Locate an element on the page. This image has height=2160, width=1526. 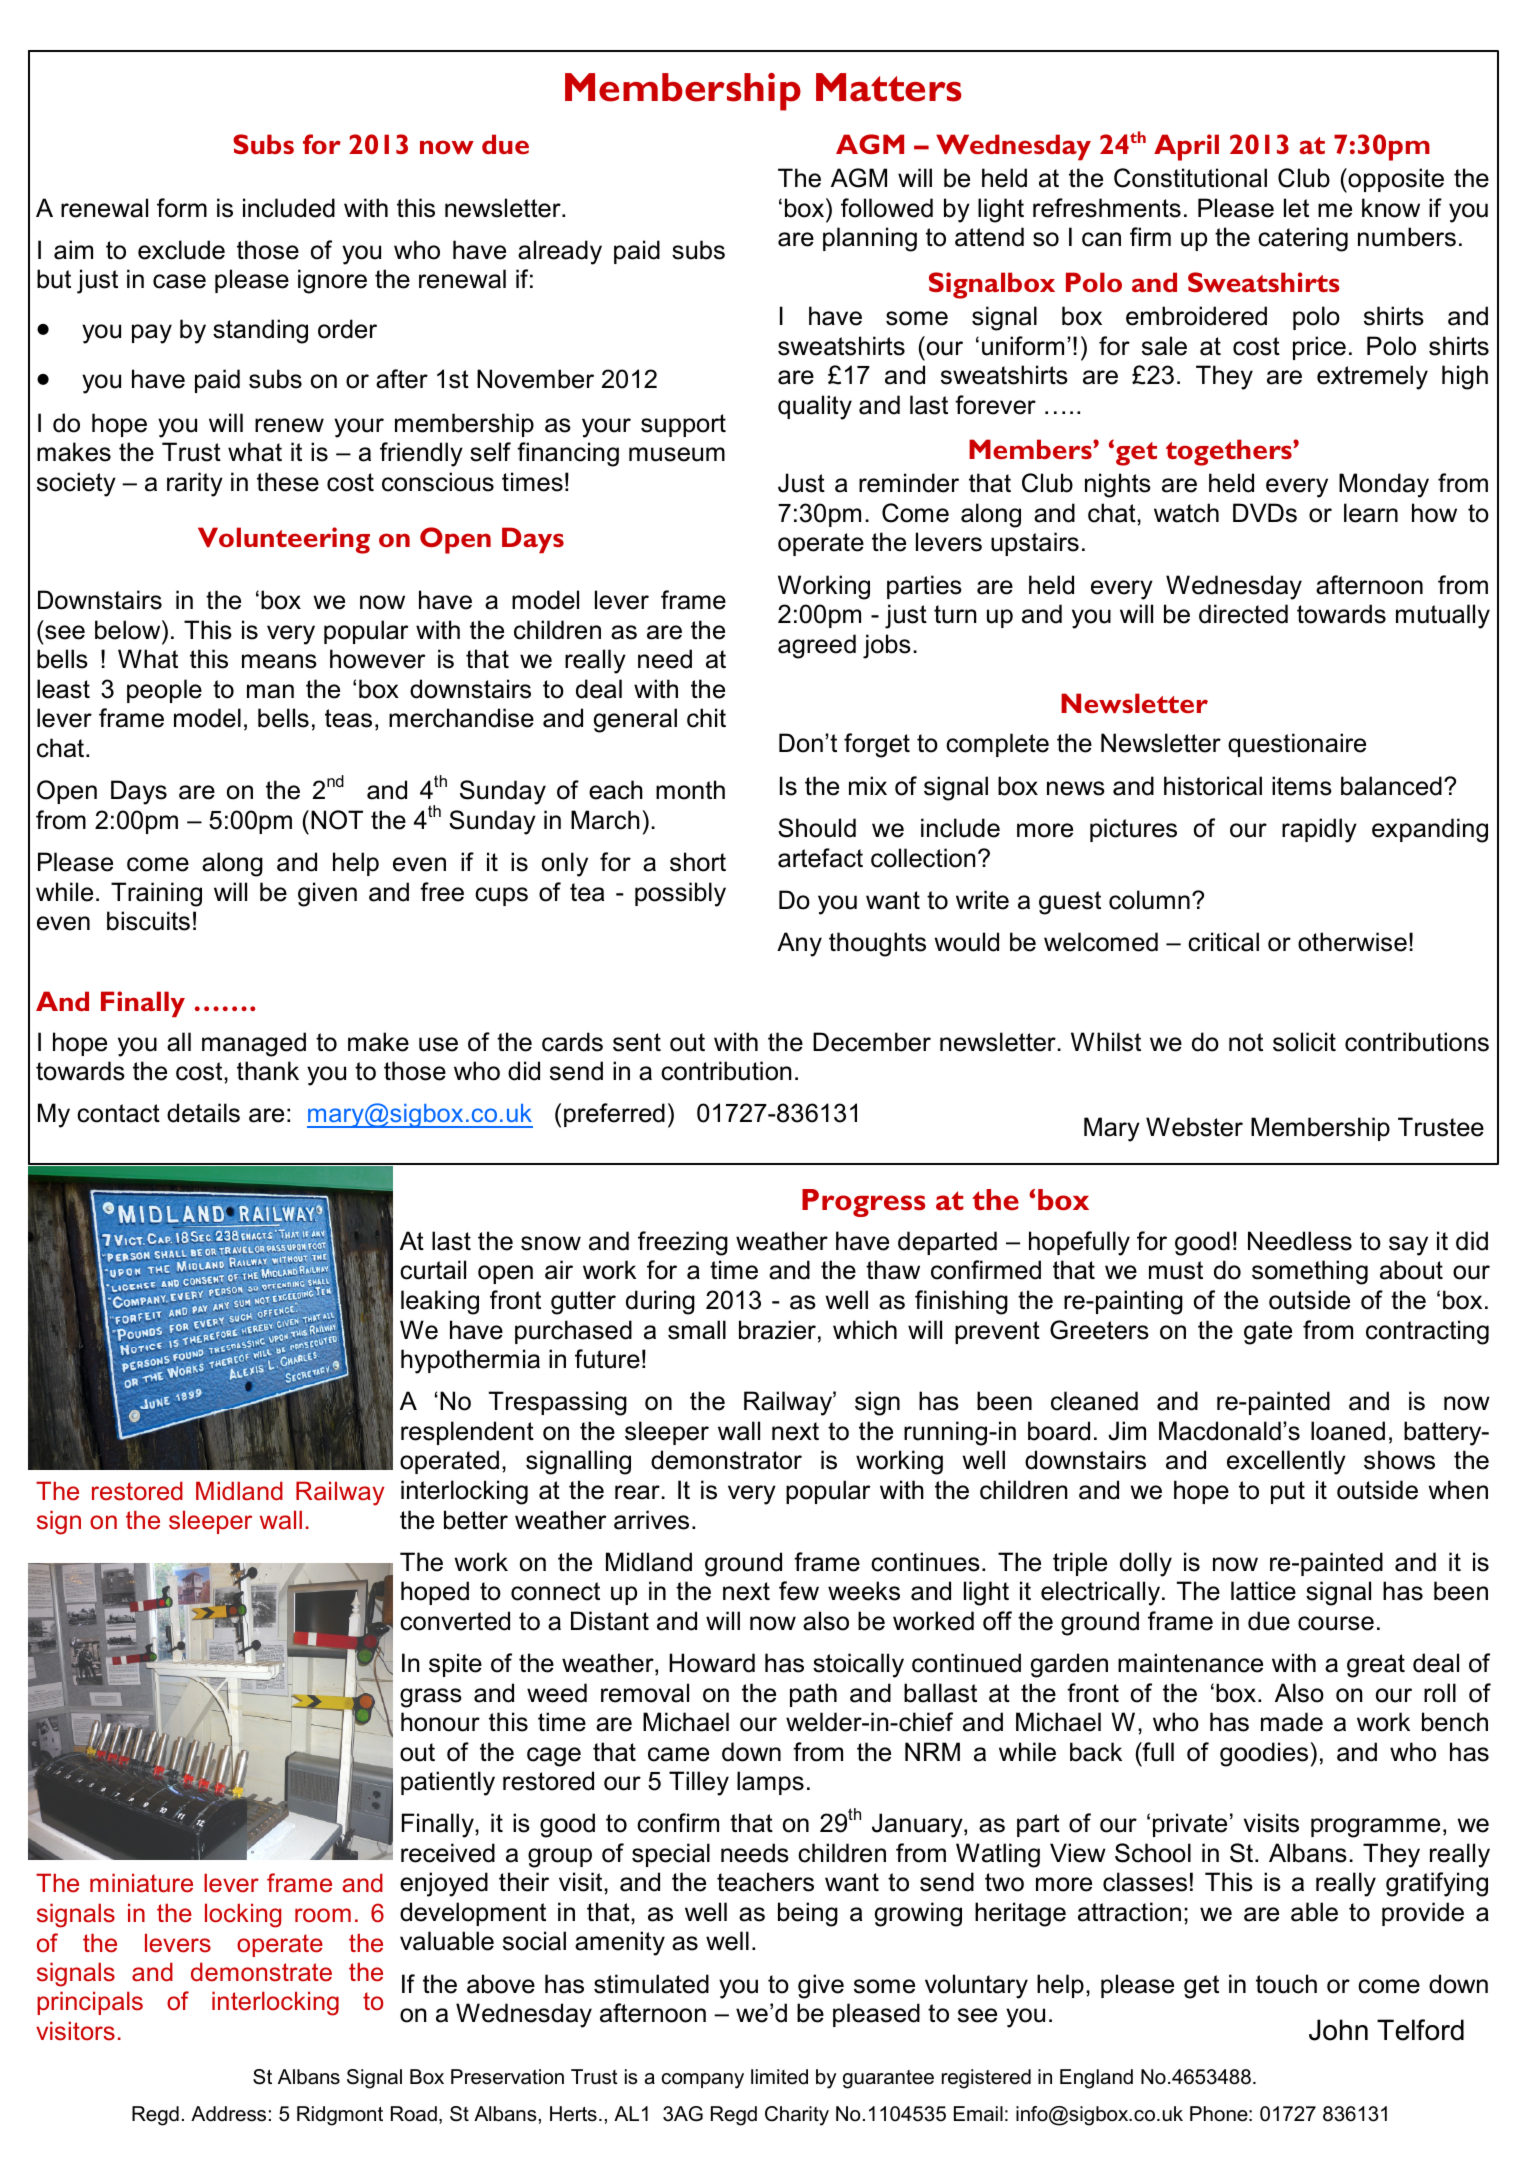
opposite is located at coordinates (1395, 180).
